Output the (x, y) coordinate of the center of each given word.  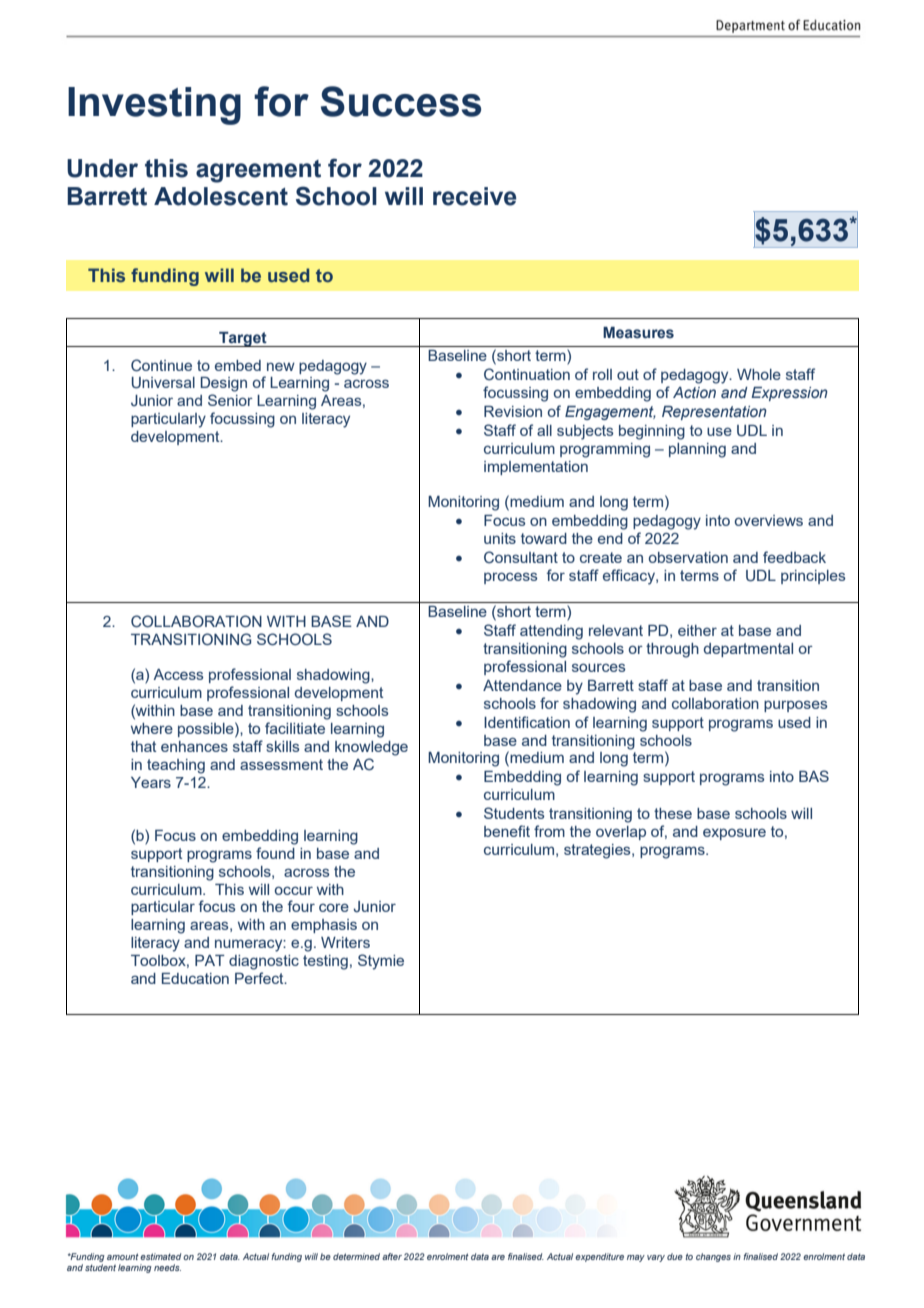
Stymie (381, 962)
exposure (734, 834)
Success (401, 101)
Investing (154, 106)
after (392, 1256)
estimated (160, 1256)
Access (178, 674)
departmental (748, 650)
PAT (210, 960)
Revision (513, 411)
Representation (714, 413)
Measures (638, 333)
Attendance (522, 685)
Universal (163, 383)
